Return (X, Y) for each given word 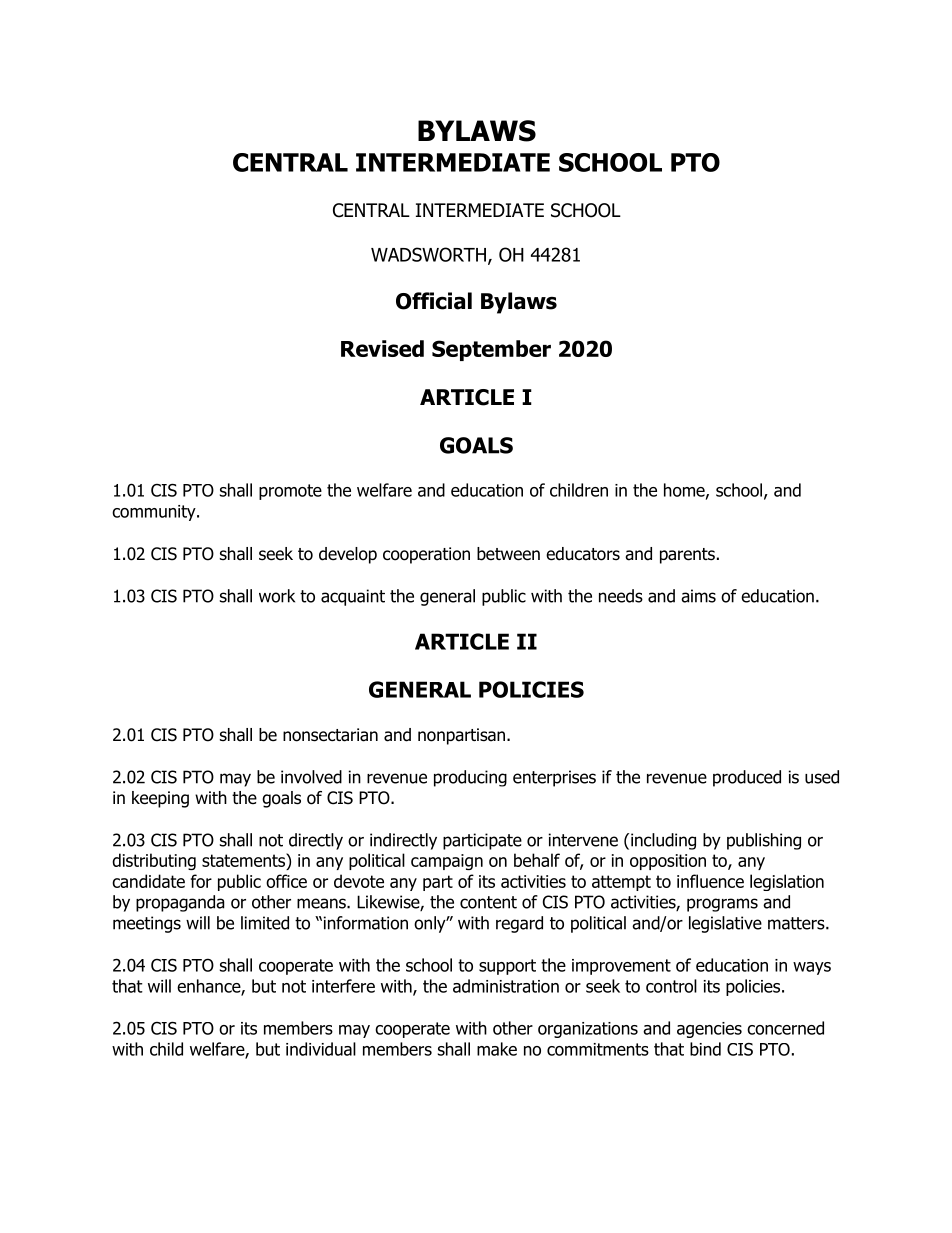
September (491, 350)
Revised (382, 348)
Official (434, 301)
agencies (709, 1030)
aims (698, 596)
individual (321, 1049)
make (497, 1049)
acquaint (353, 597)
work (277, 596)
